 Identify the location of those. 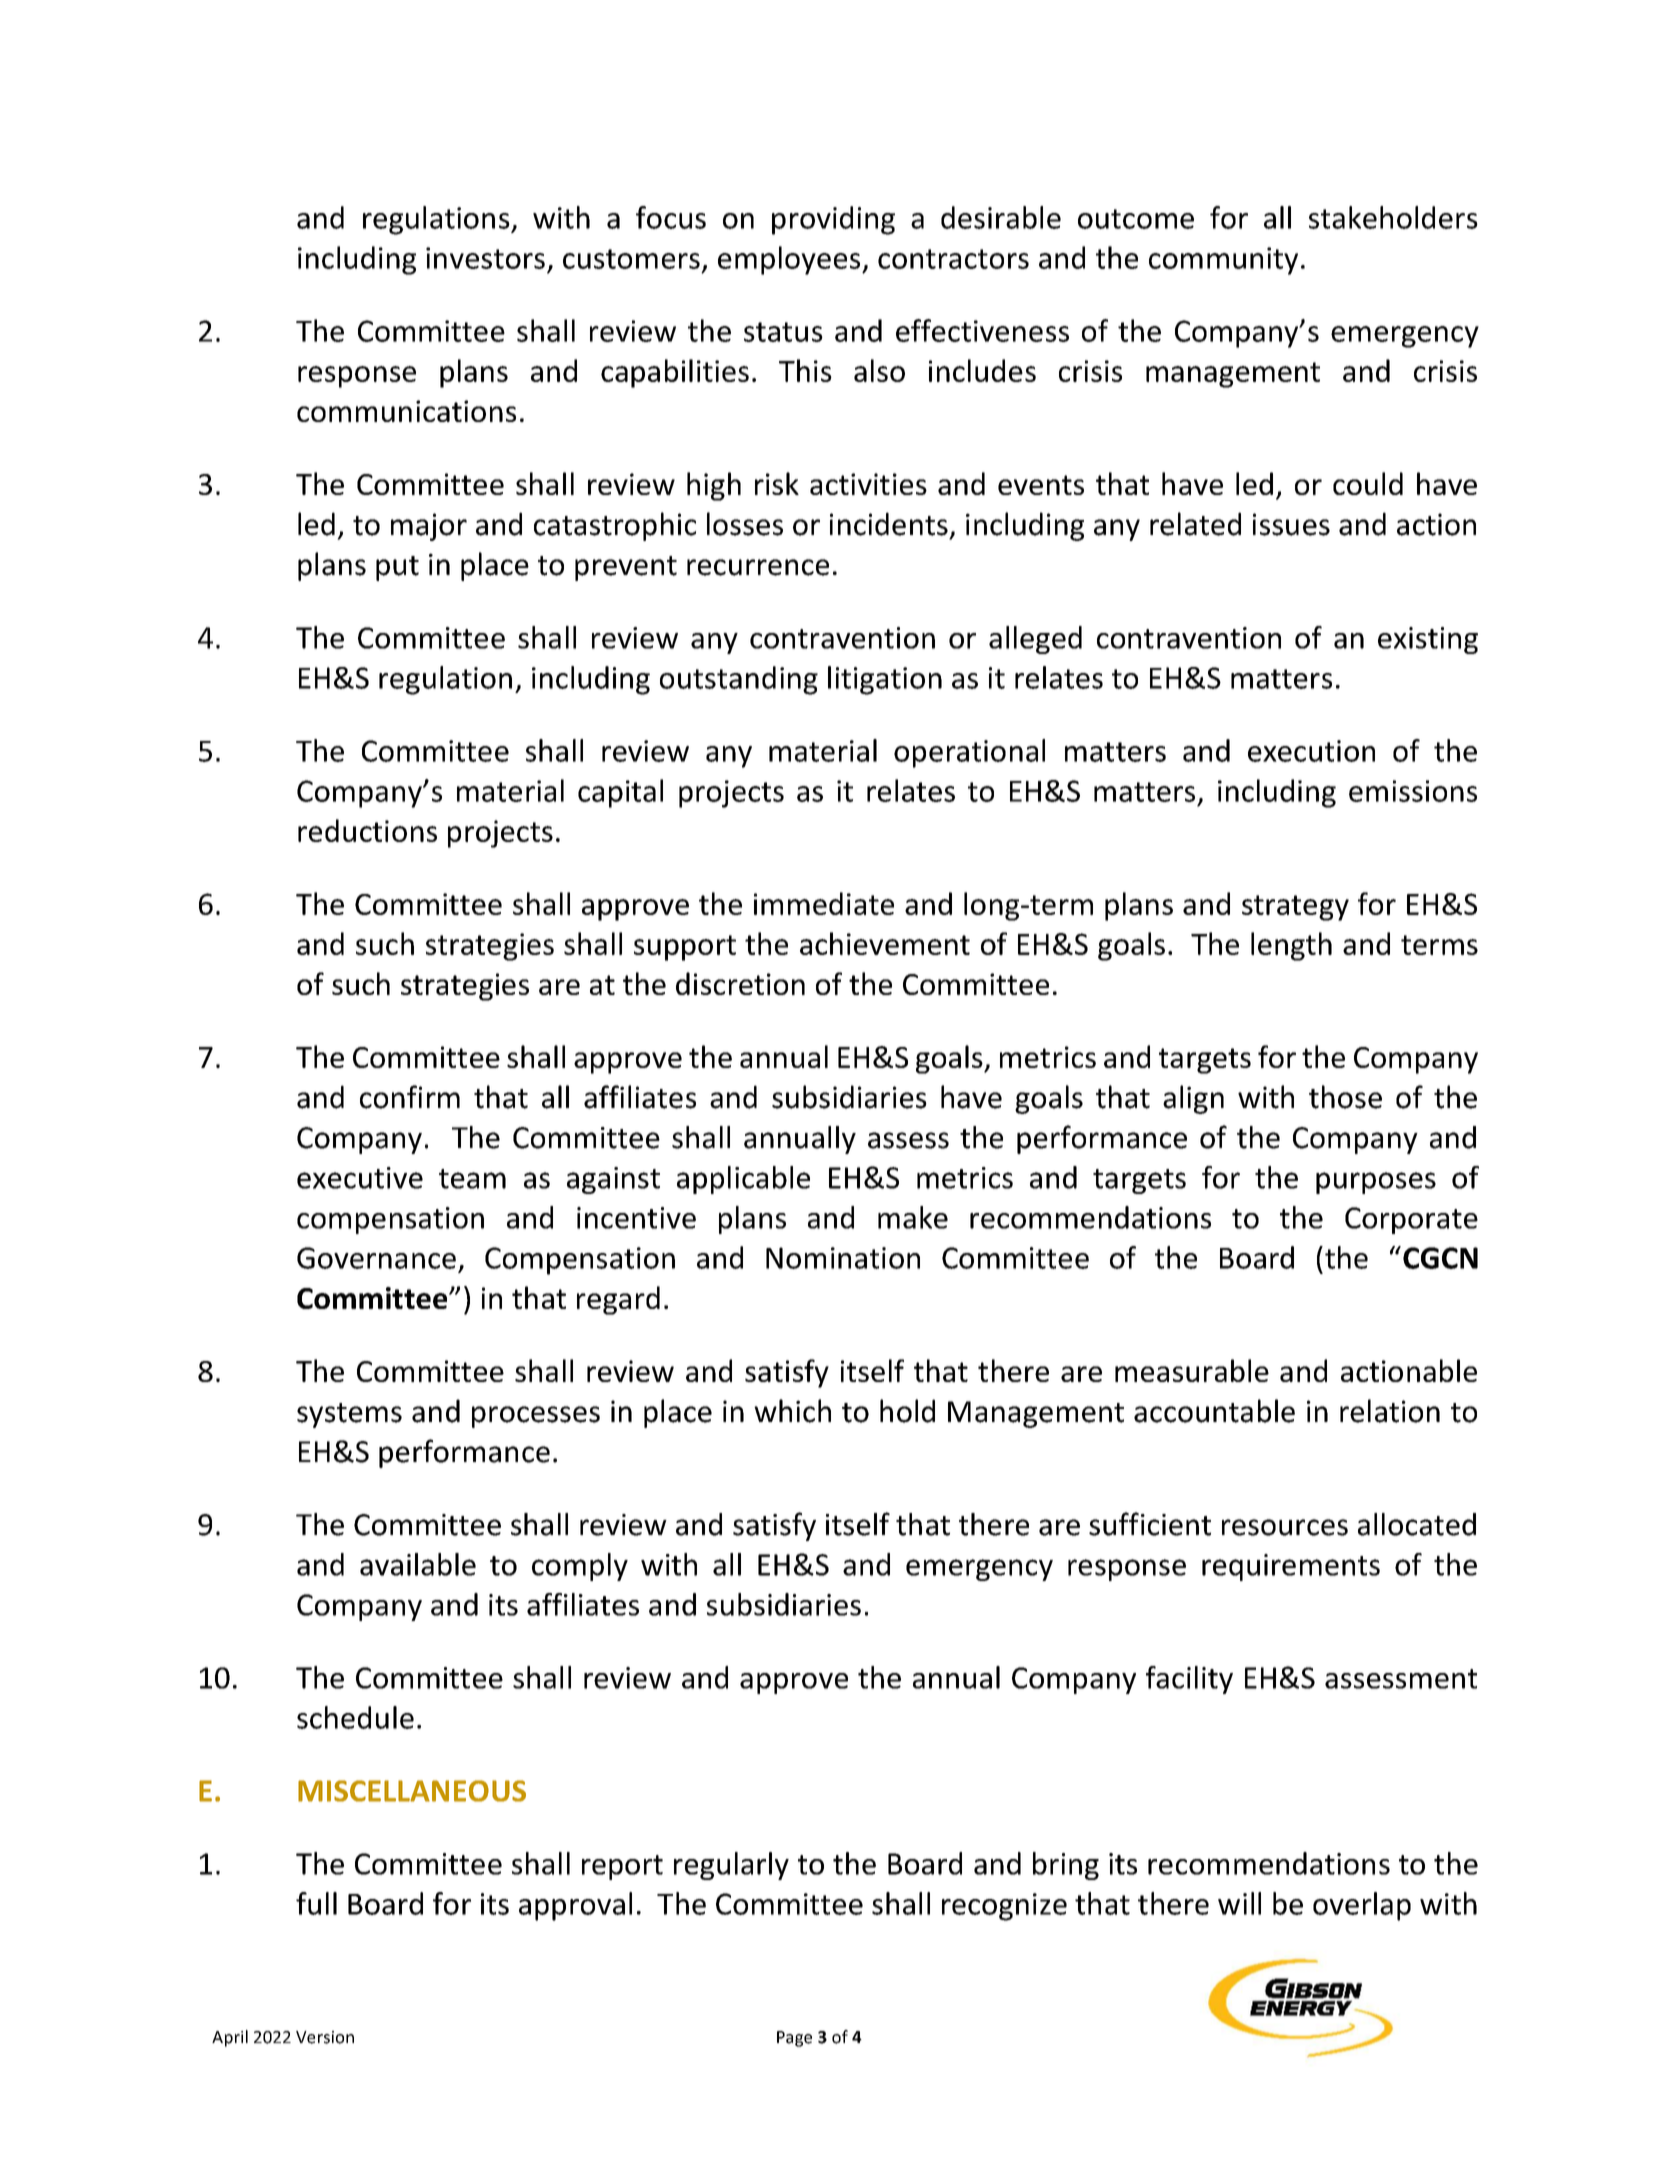
(1345, 1097).
